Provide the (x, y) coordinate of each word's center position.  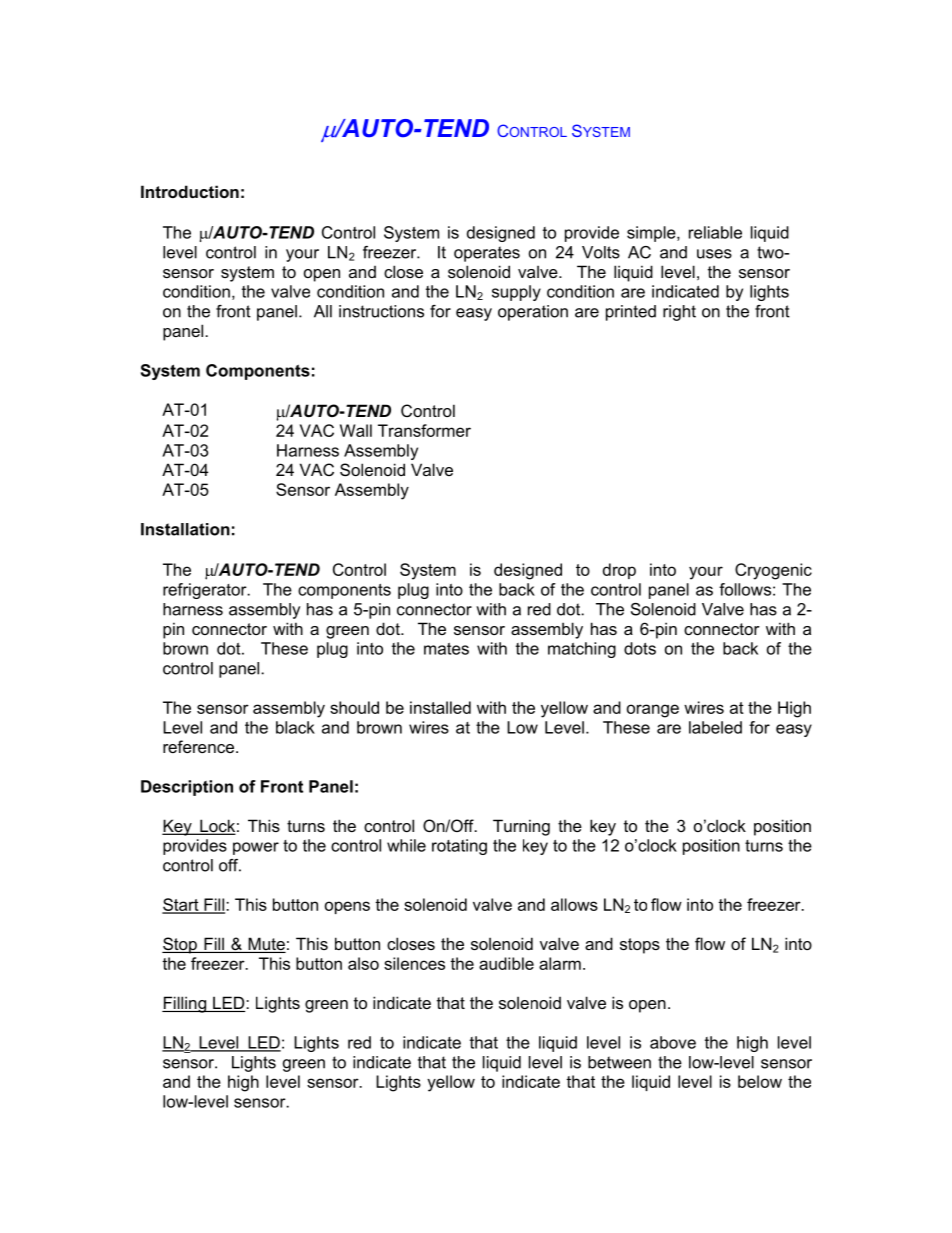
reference (198, 746)
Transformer (424, 430)
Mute (266, 945)
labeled (715, 727)
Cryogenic (773, 571)
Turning (521, 827)
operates (487, 254)
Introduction (190, 191)
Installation (185, 529)
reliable (715, 232)
